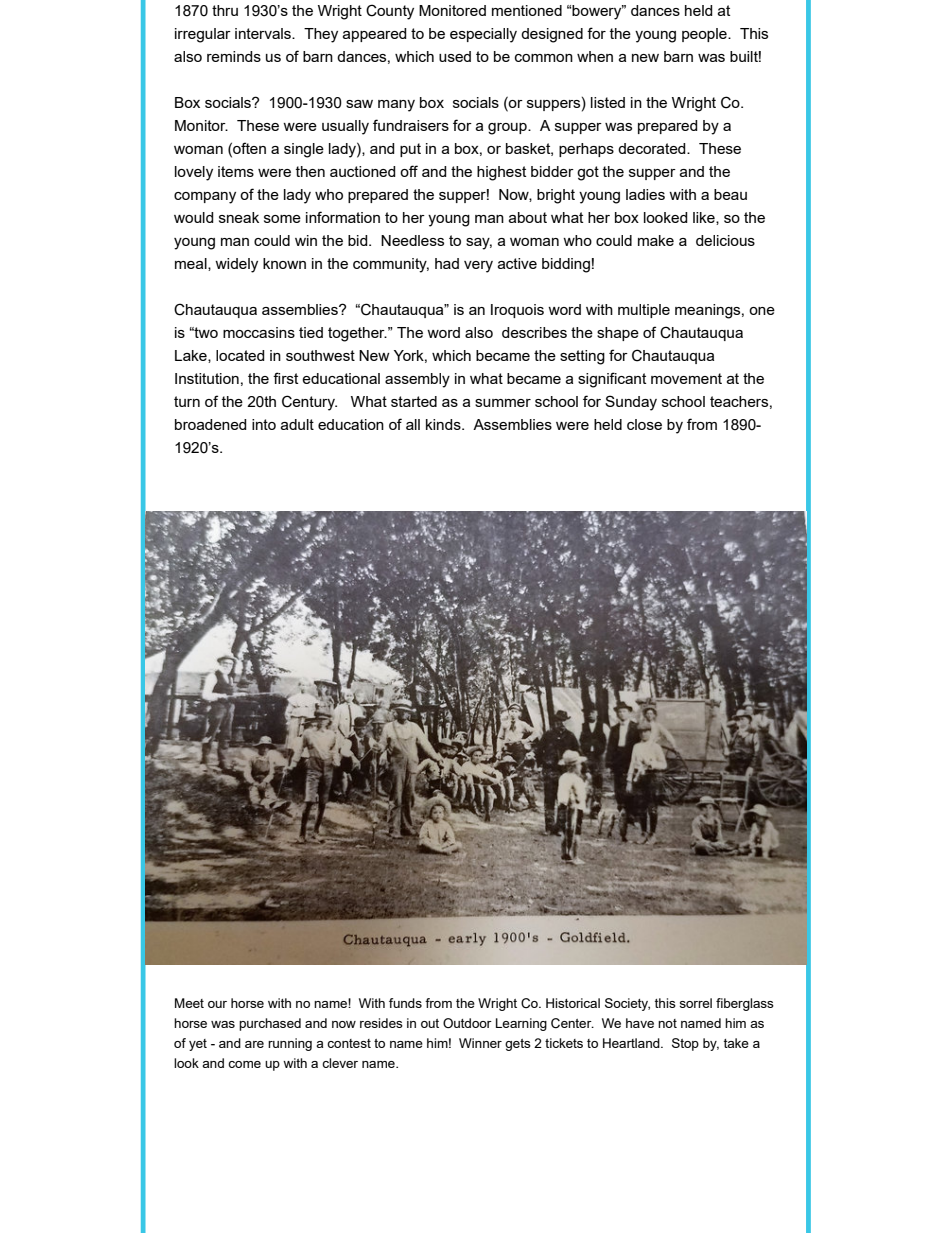 The width and height of the screenshot is (952, 1233). Describe the element at coordinates (217, 1004) in the screenshot. I see `our` at that location.
